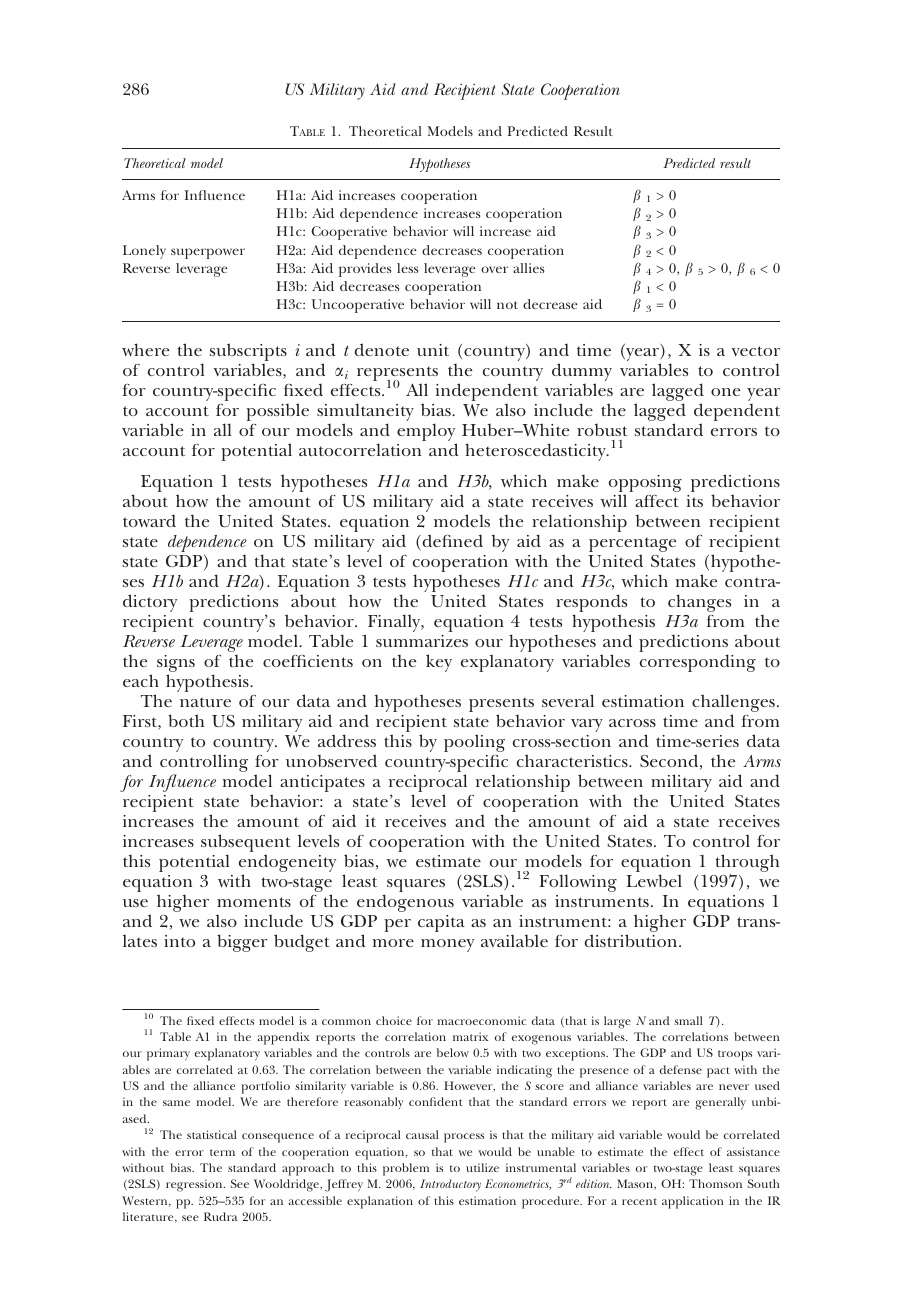 The width and height of the screenshot is (904, 1316). What do you see at coordinates (451, 542) in the screenshot?
I see `defined` at bounding box center [451, 542].
